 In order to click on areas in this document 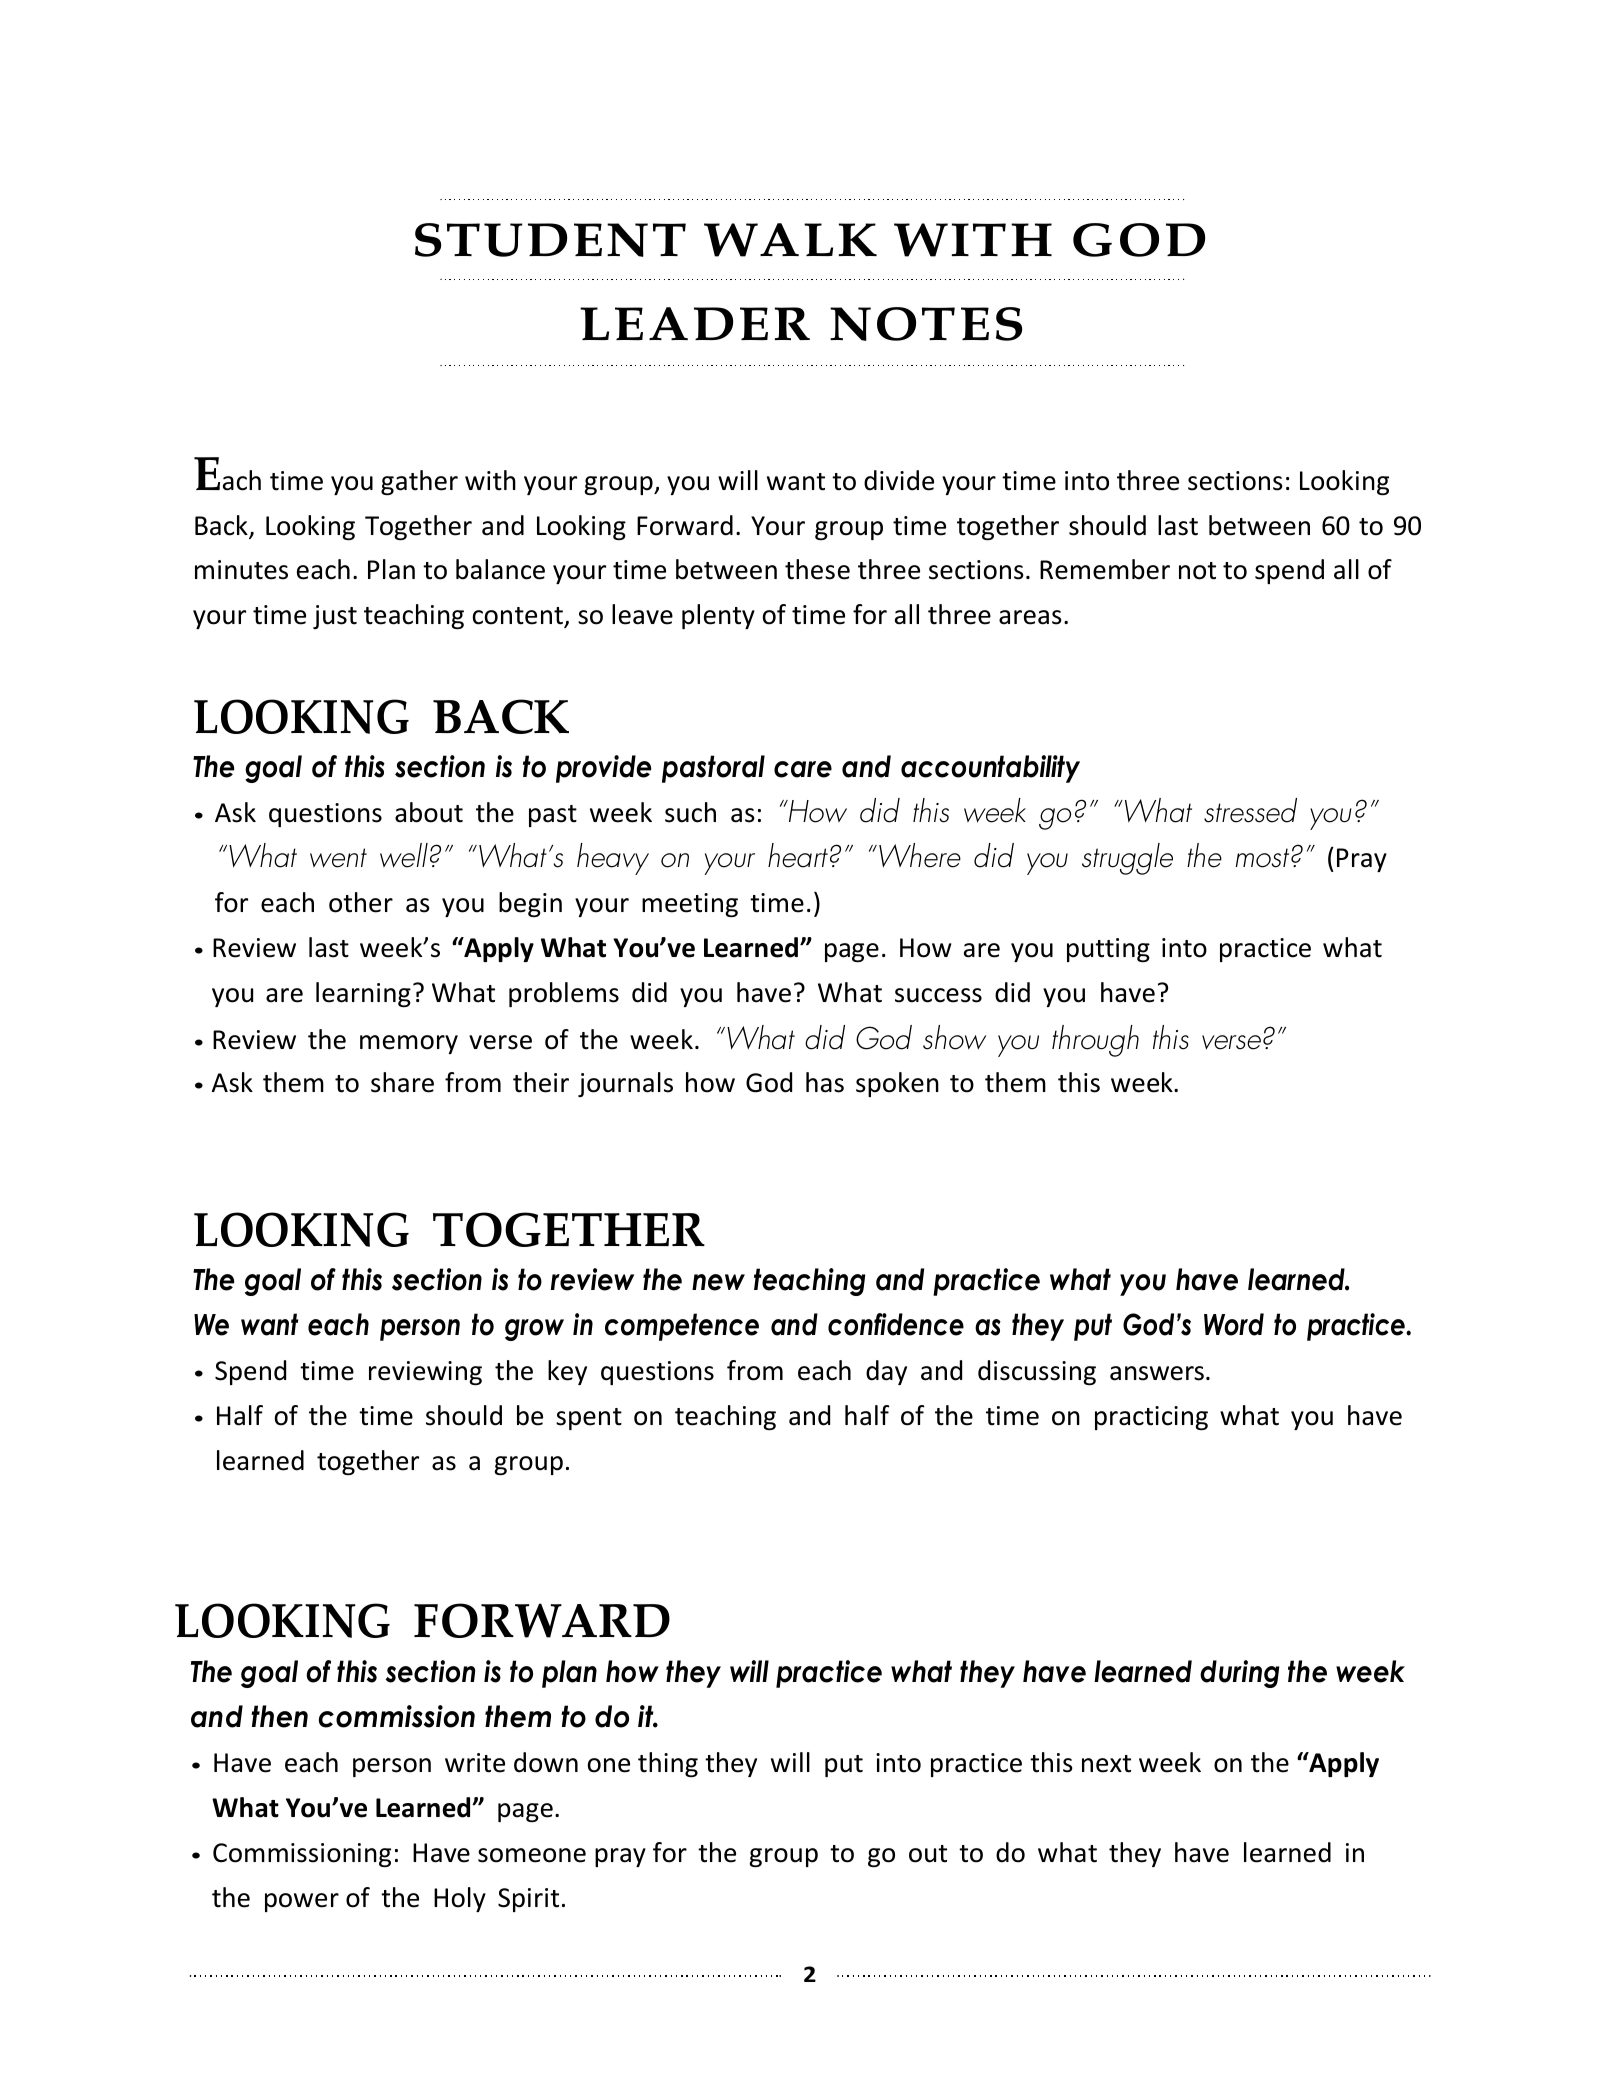, I will do `click(1030, 617)`.
